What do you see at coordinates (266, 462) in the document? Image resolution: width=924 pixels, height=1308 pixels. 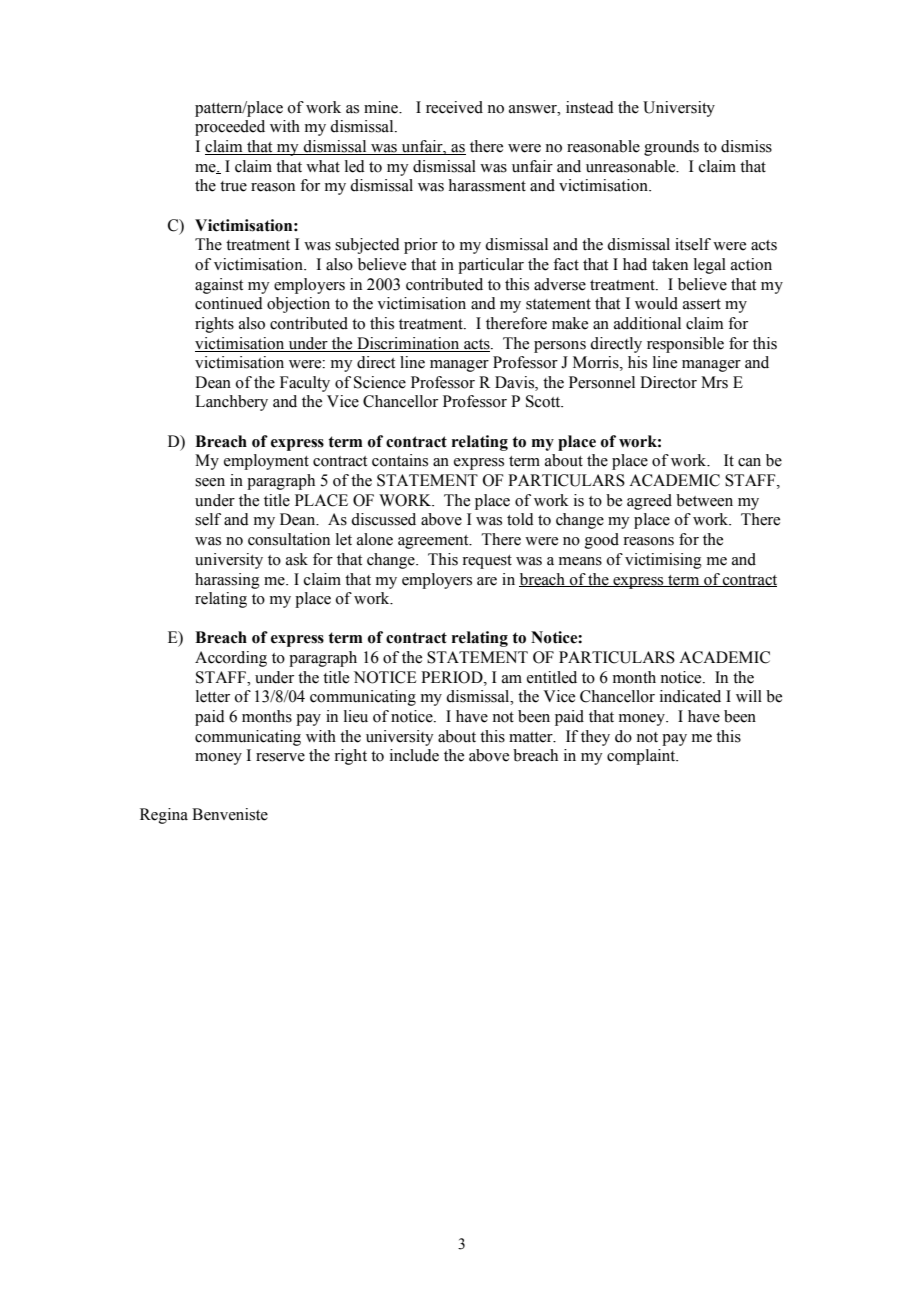 I see `employment` at bounding box center [266, 462].
